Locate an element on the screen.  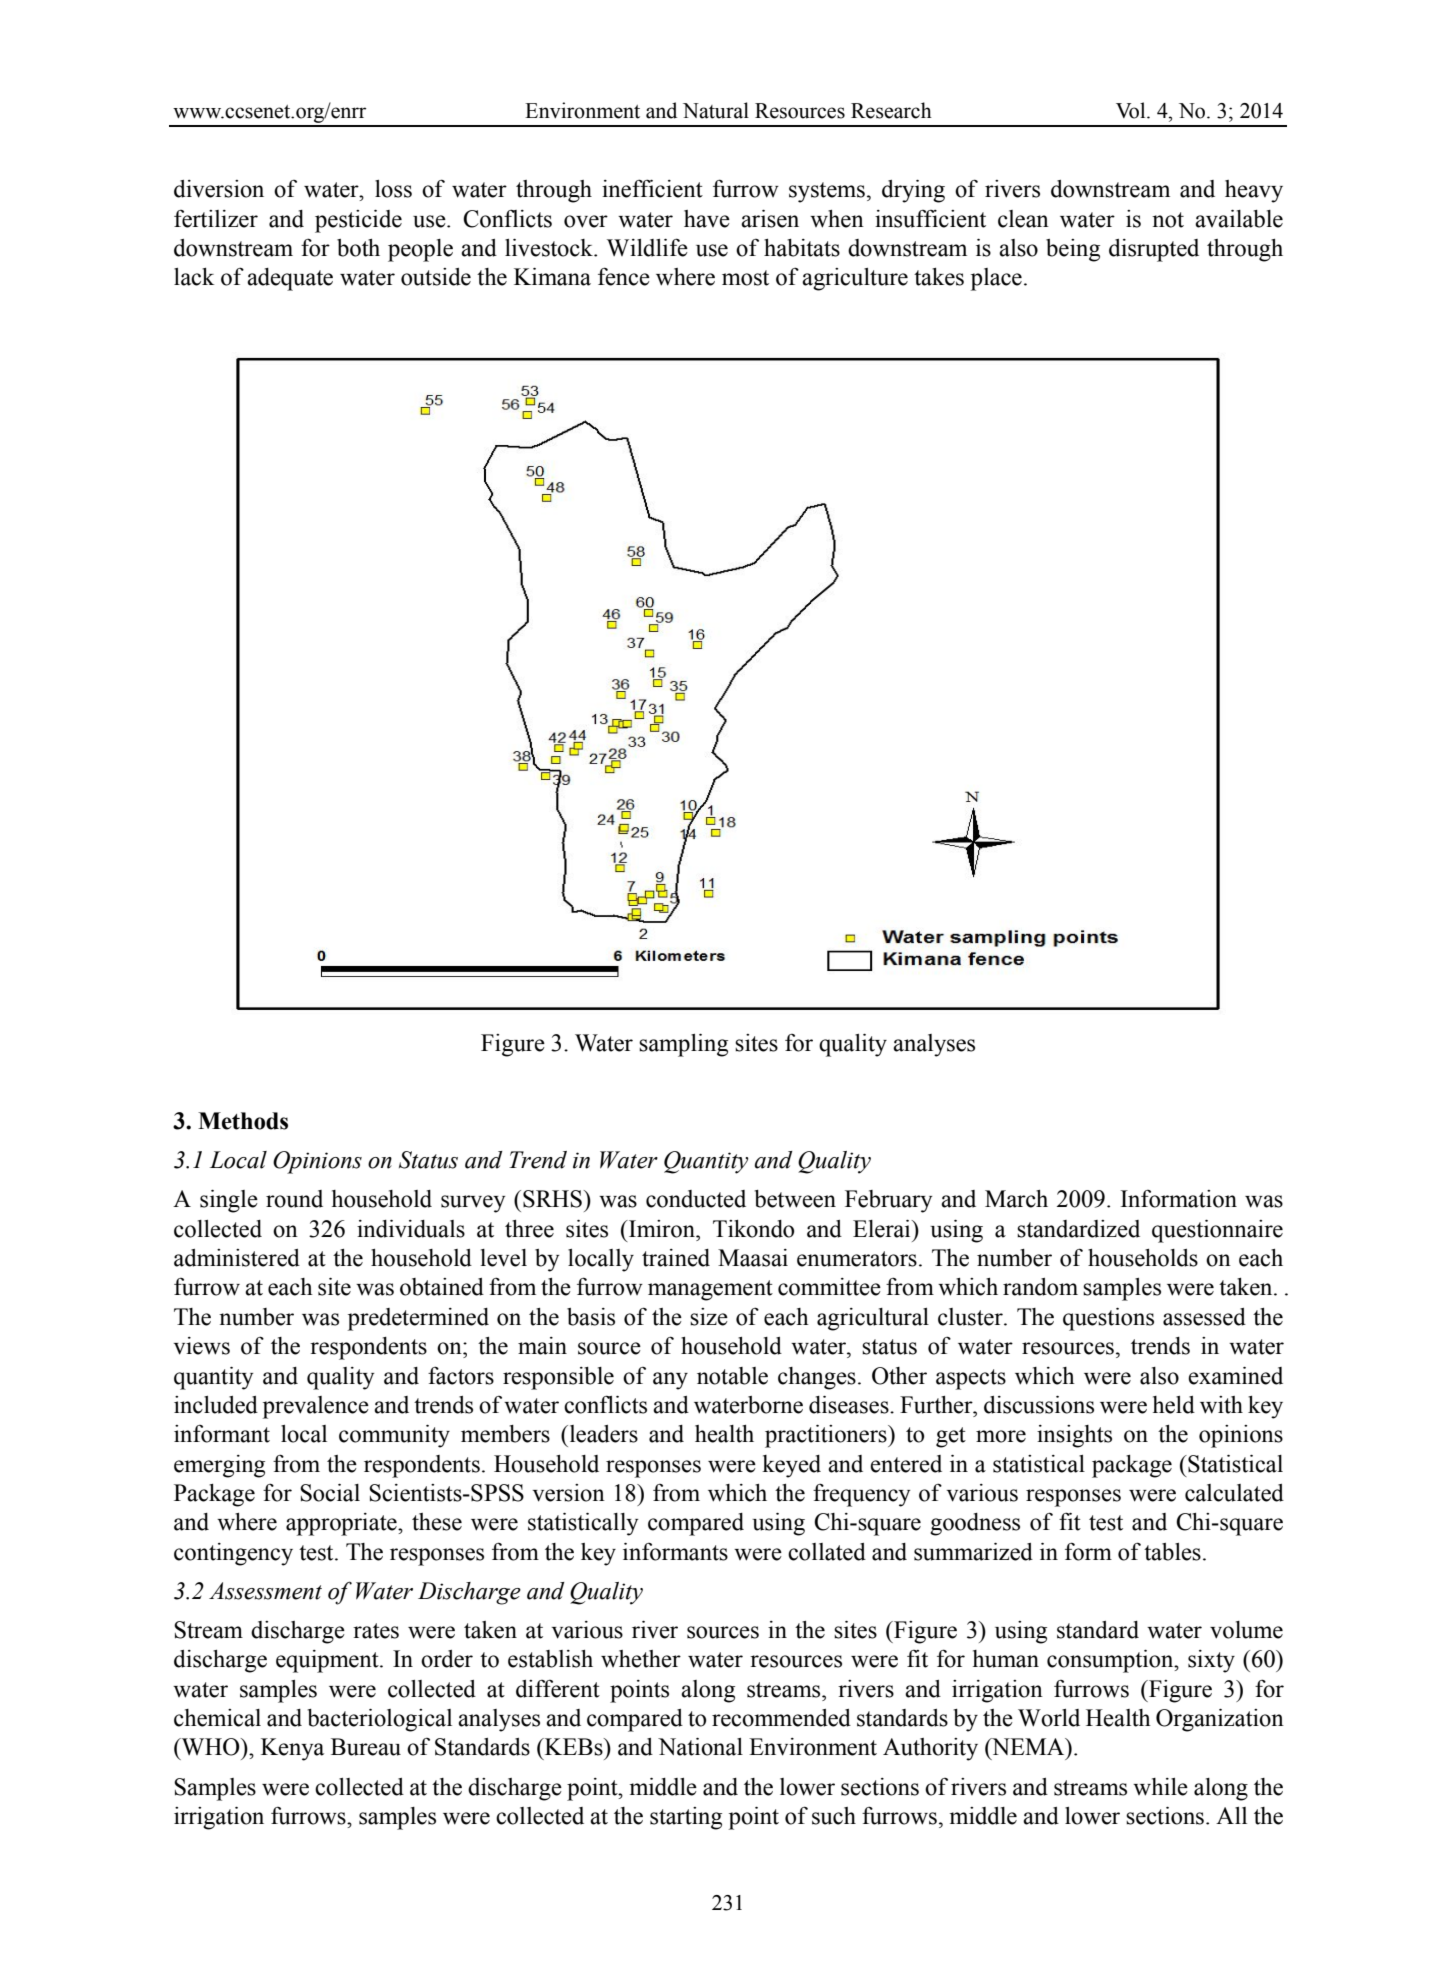
Natural is located at coordinates (716, 110).
